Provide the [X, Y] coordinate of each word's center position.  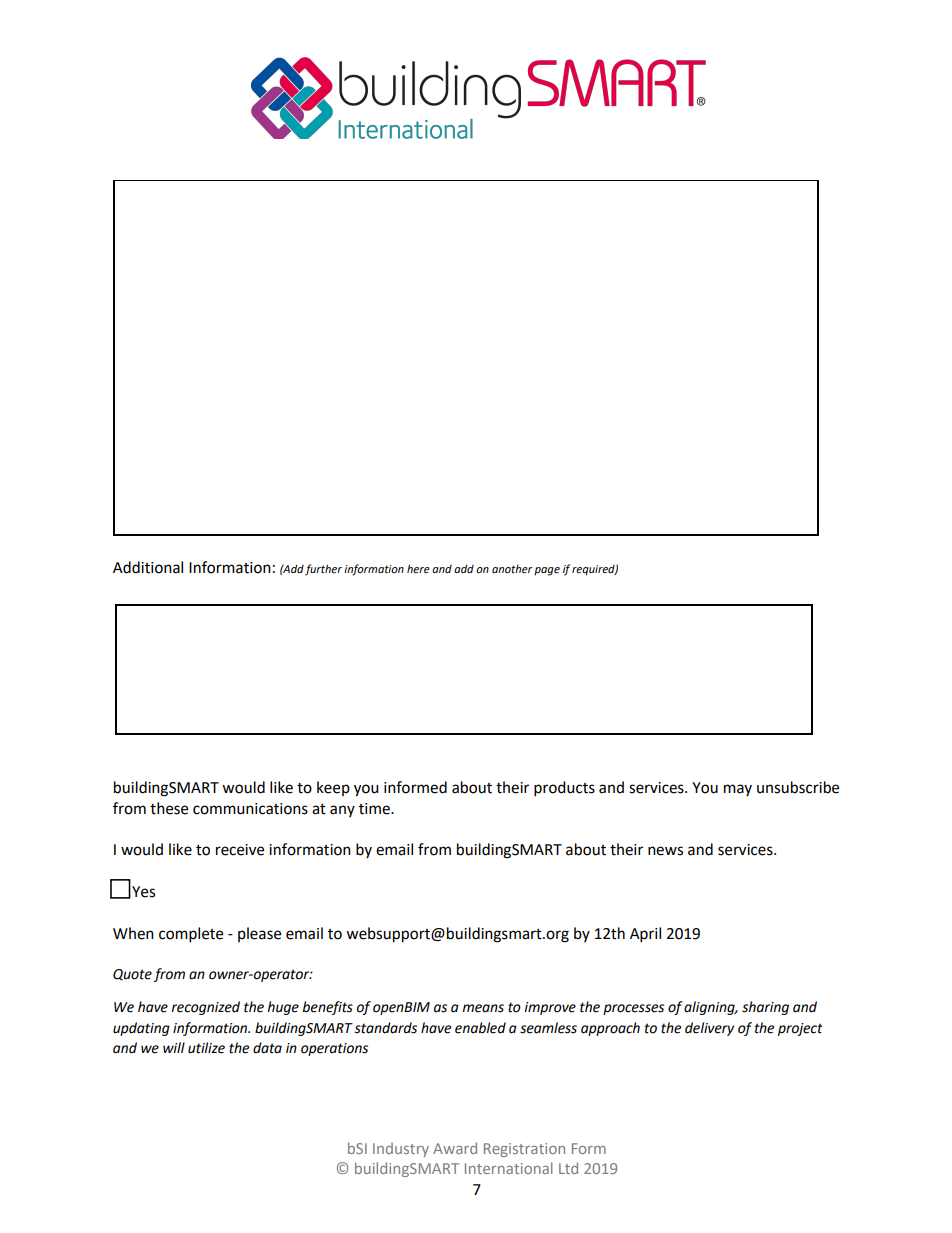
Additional [148, 567]
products [564, 789]
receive [240, 850]
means [483, 1008]
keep [333, 788]
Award [455, 1148]
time [375, 809]
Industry [401, 1149]
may [738, 790]
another [512, 569]
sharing [765, 1008]
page [547, 571]
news [665, 851]
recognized [205, 1008]
